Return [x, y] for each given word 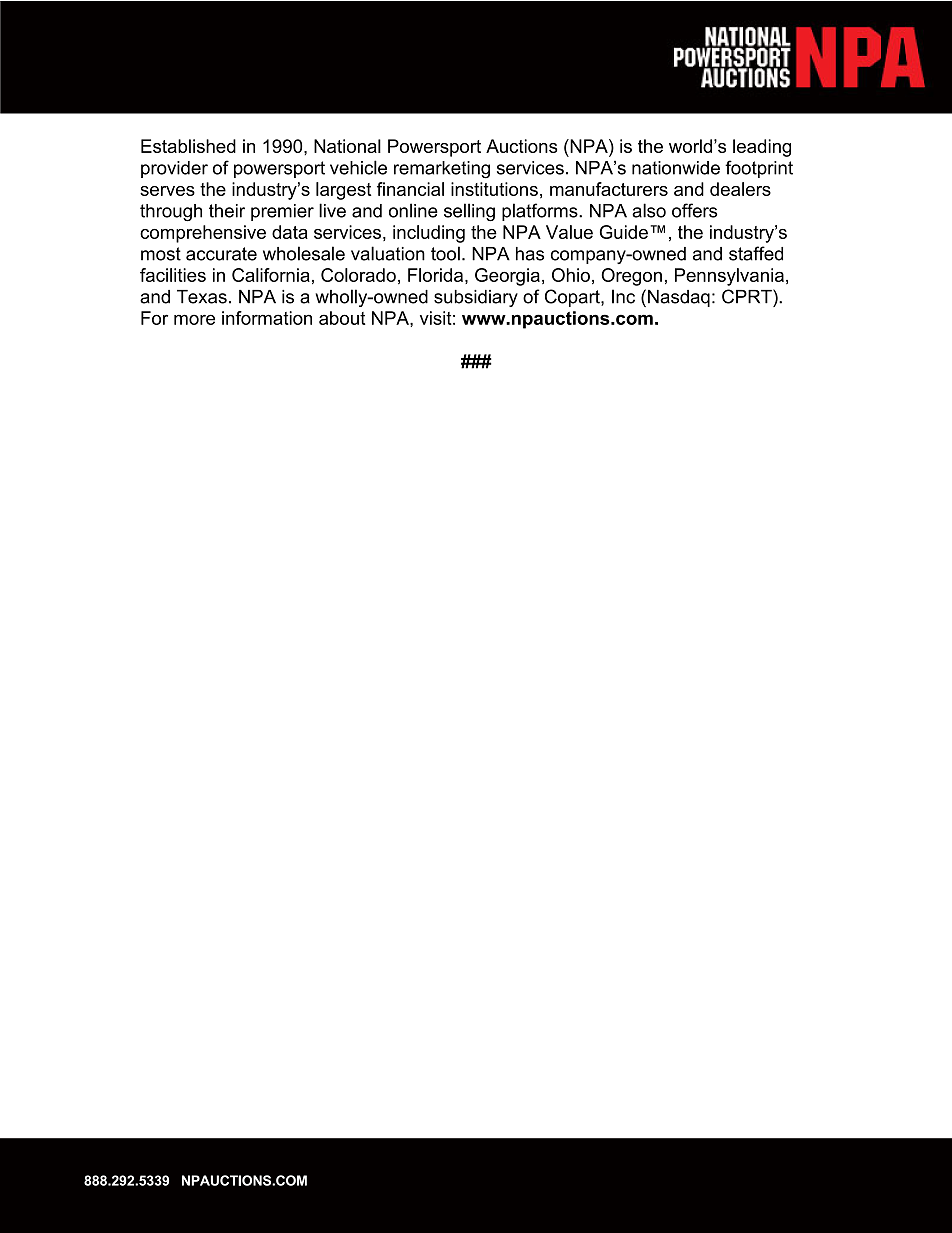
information [267, 318]
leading [762, 148]
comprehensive [203, 234]
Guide [624, 232]
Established [188, 146]
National [347, 146]
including [429, 234]
